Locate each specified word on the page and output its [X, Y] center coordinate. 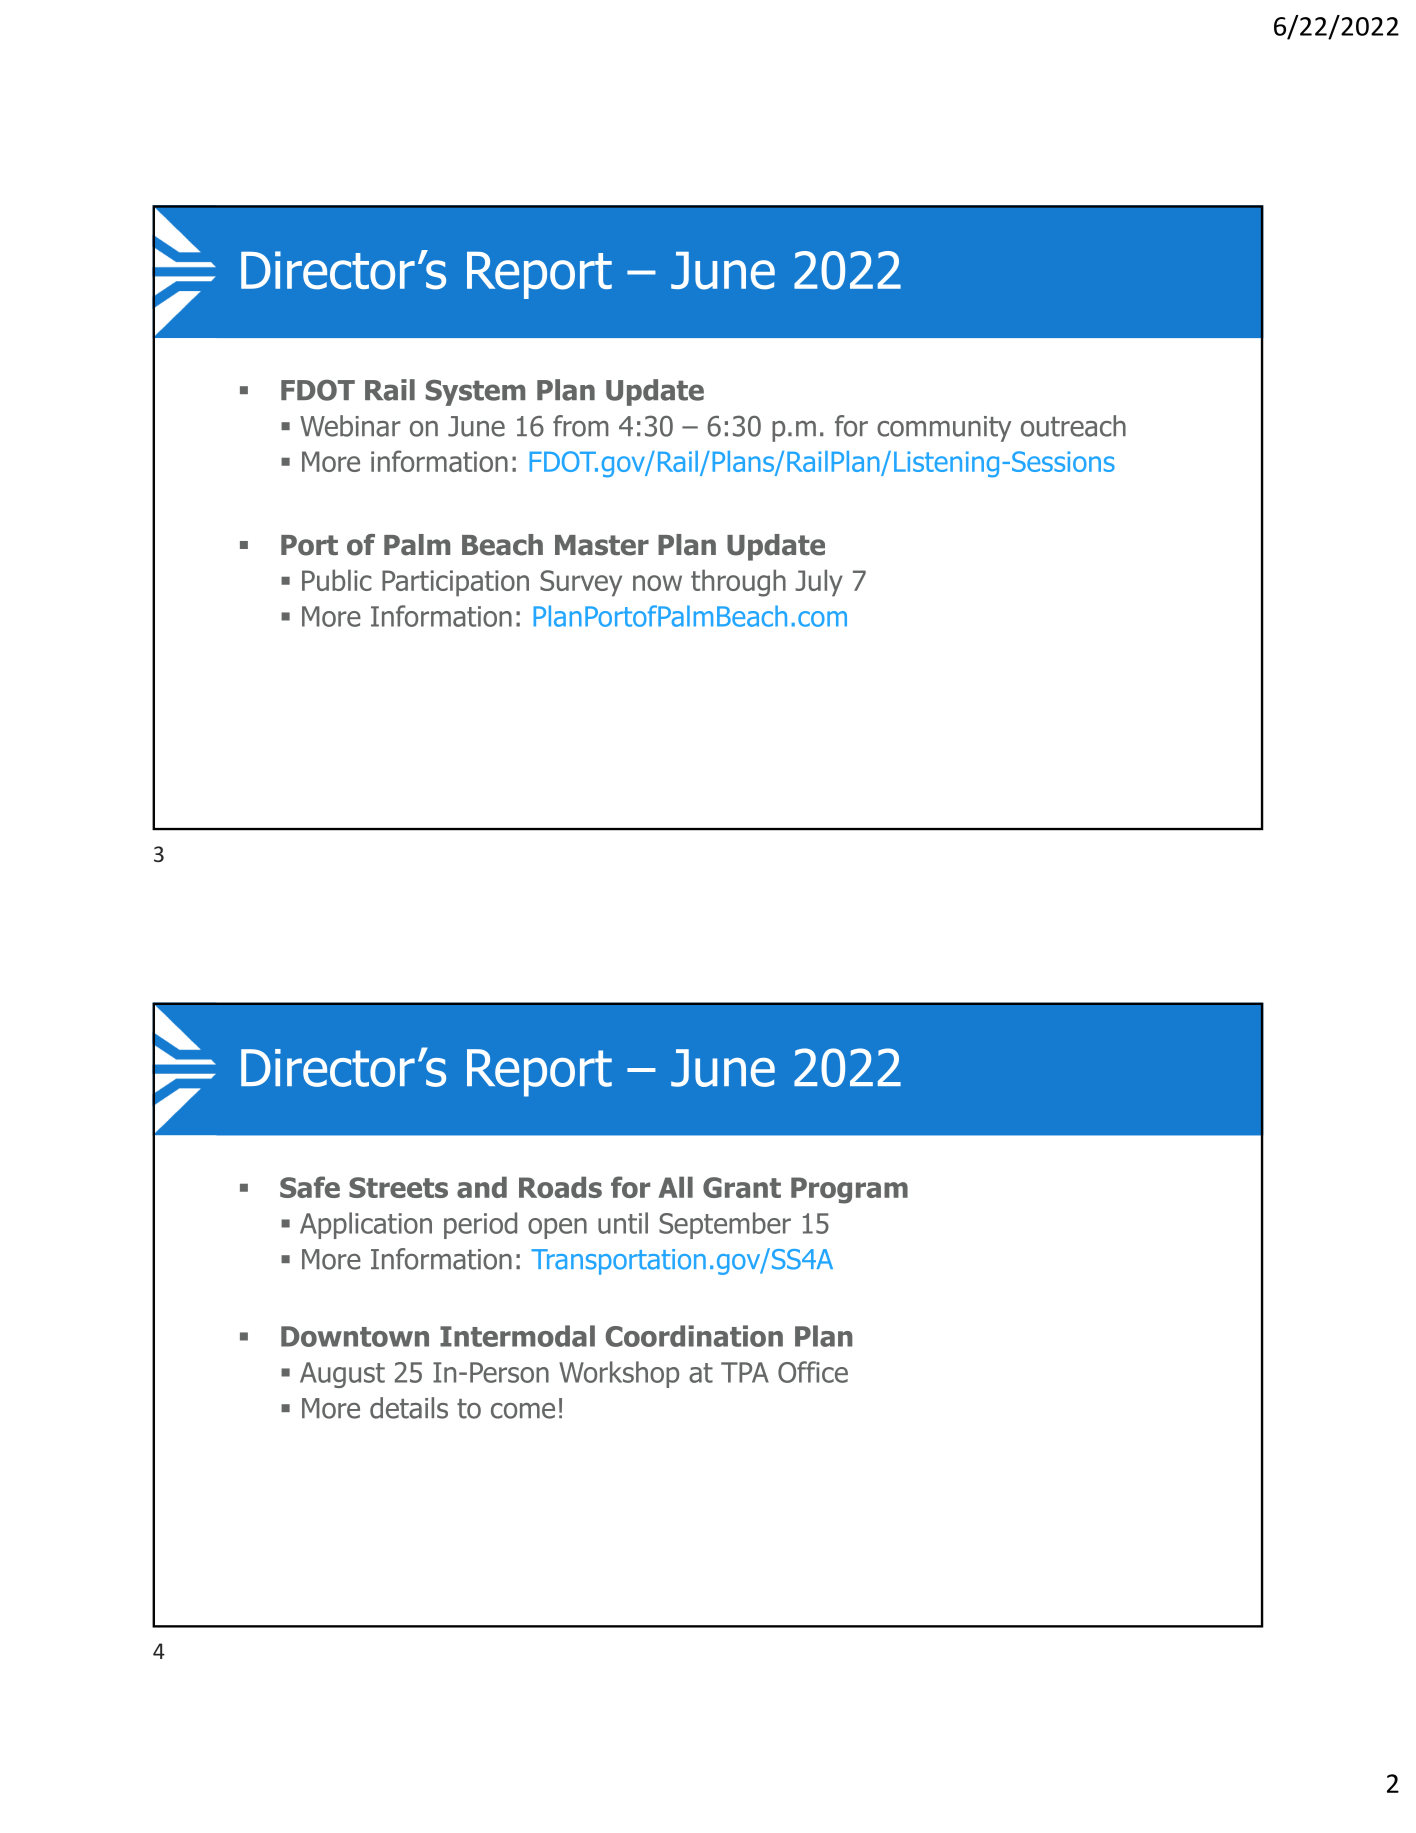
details [409, 1408]
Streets [398, 1187]
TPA [745, 1372]
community [944, 429]
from [581, 426]
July [819, 583]
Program [849, 1190]
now [657, 583]
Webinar [350, 426]
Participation [455, 583]
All [675, 1187]
